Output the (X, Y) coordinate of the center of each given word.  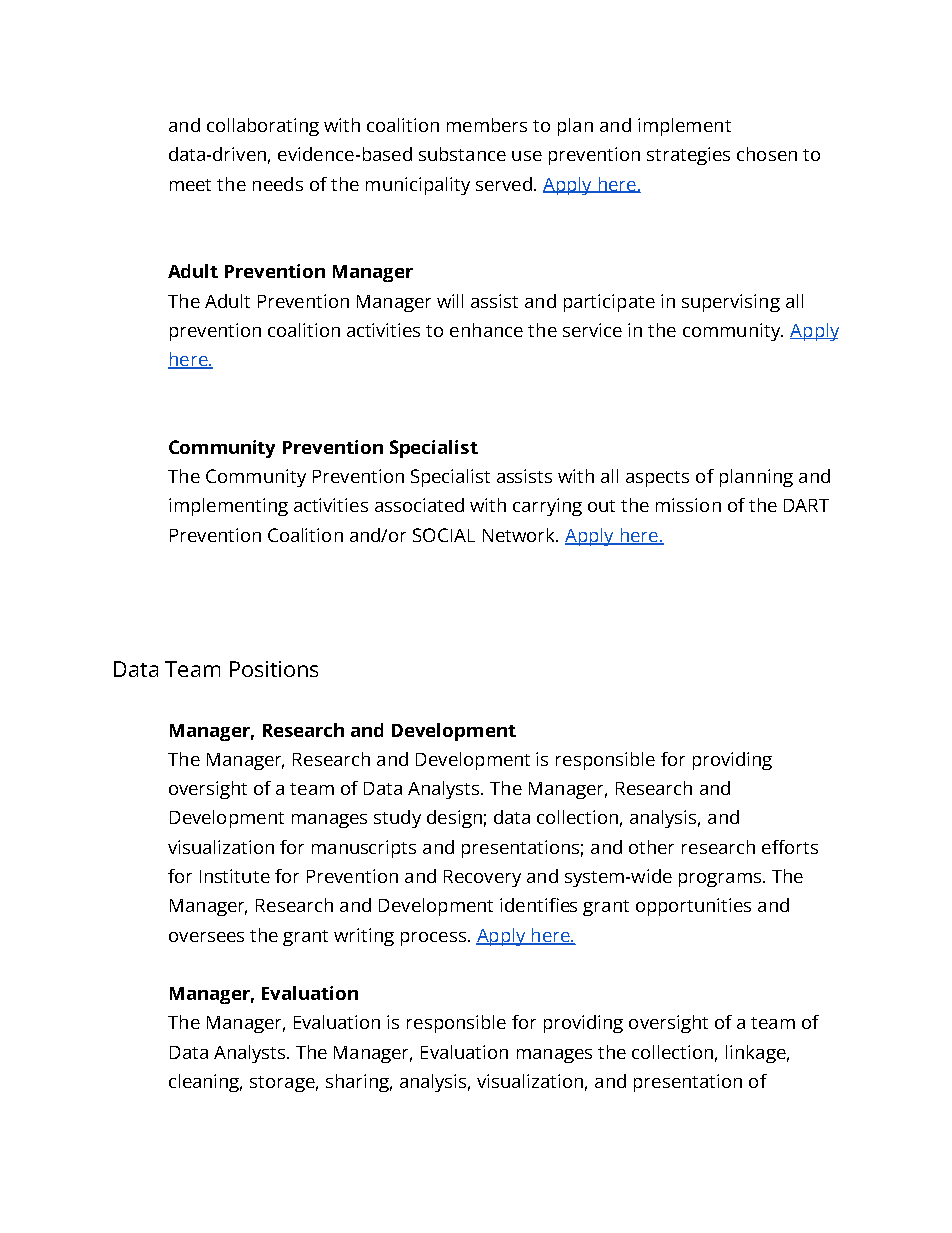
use (527, 156)
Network (520, 535)
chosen (767, 154)
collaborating (263, 127)
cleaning (205, 1083)
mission (688, 505)
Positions (274, 669)
